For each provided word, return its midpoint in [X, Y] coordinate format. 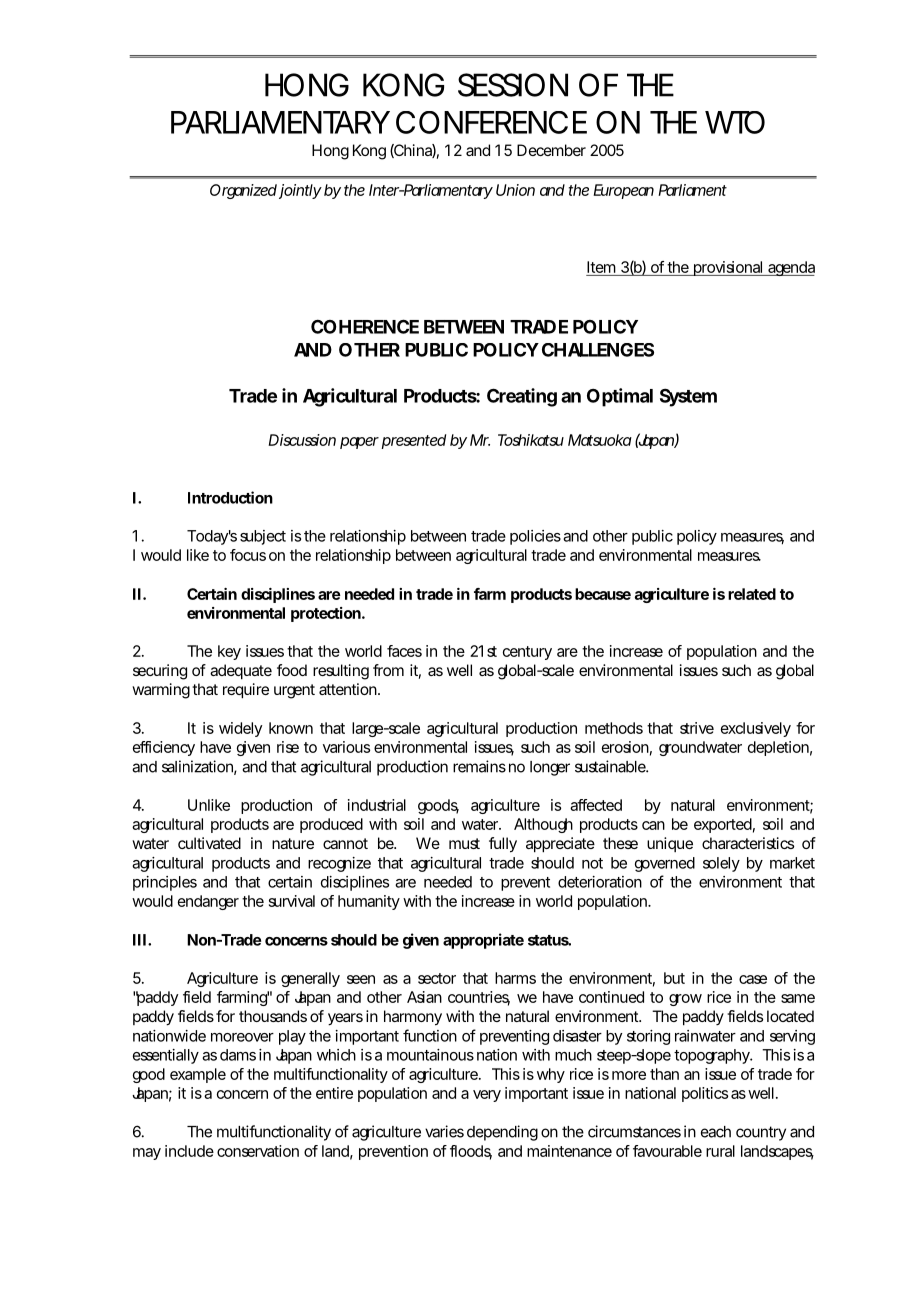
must [464, 843]
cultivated [209, 843]
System [688, 397]
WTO [735, 122]
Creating [522, 397]
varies [444, 1131]
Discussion [302, 440]
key [229, 652]
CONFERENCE [491, 122]
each [716, 1132]
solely [721, 864]
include [189, 1151]
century [527, 653]
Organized [243, 191]
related [752, 594]
